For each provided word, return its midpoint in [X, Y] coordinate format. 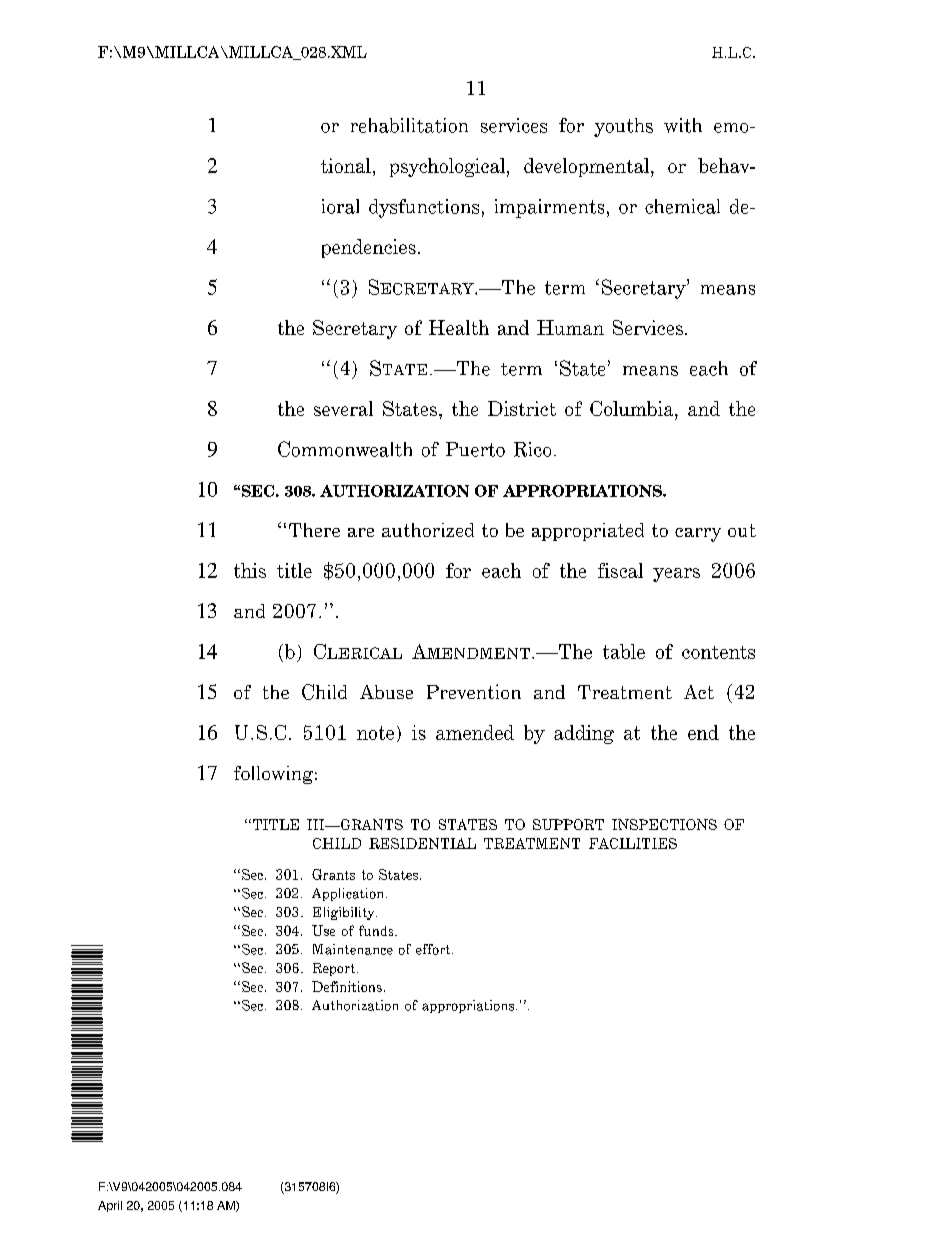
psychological [447, 167]
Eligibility [345, 913]
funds [377, 930]
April [110, 1206]
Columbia [633, 408]
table [624, 651]
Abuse [386, 692]
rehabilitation [409, 125]
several [343, 408]
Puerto [475, 449]
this [250, 570]
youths [623, 127]
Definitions [347, 986]
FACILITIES [633, 843]
